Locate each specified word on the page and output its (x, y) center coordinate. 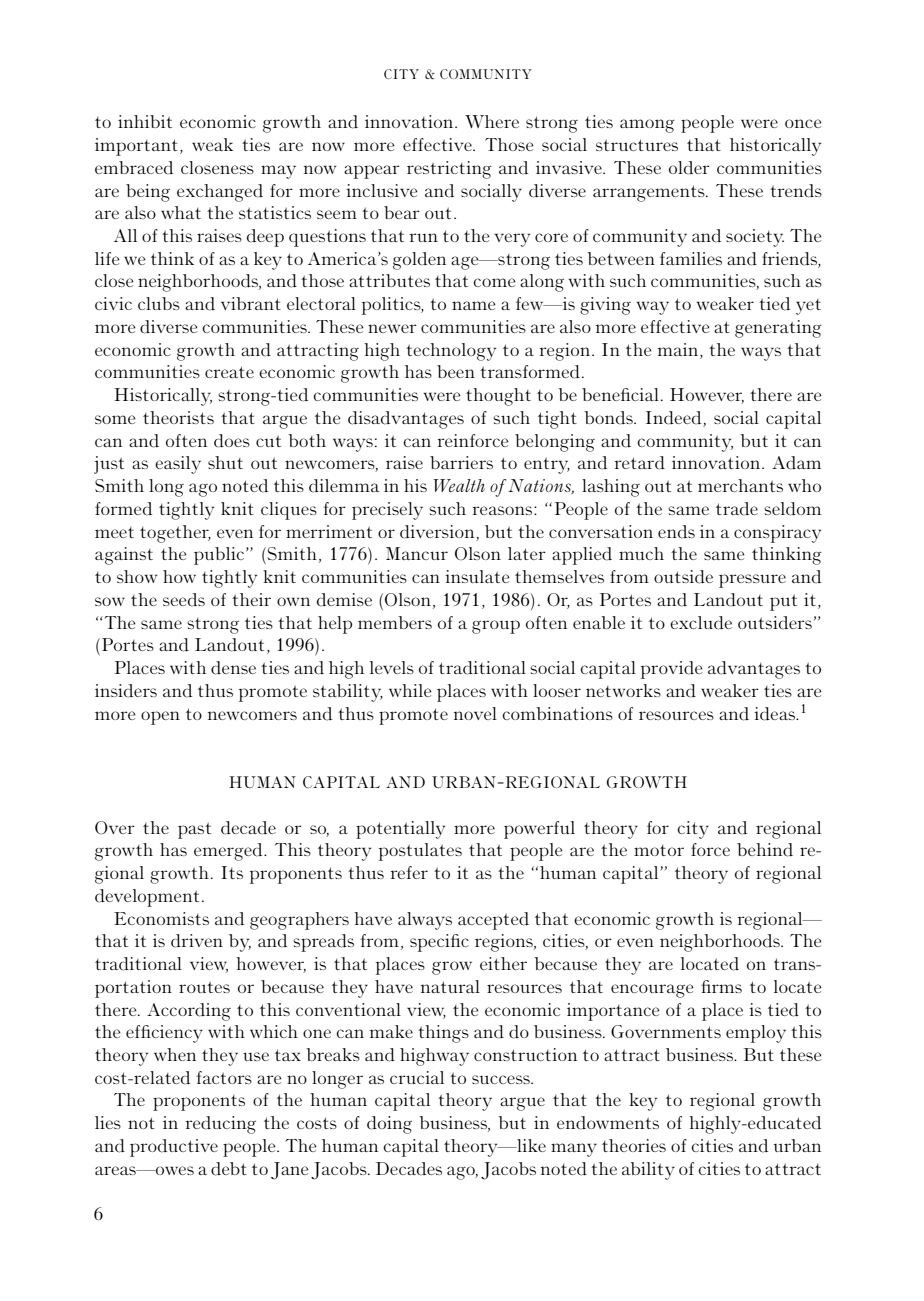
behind (765, 850)
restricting (449, 170)
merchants (740, 485)
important (136, 147)
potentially (400, 830)
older (689, 168)
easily (178, 465)
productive (174, 1148)
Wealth (459, 485)
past (194, 830)
